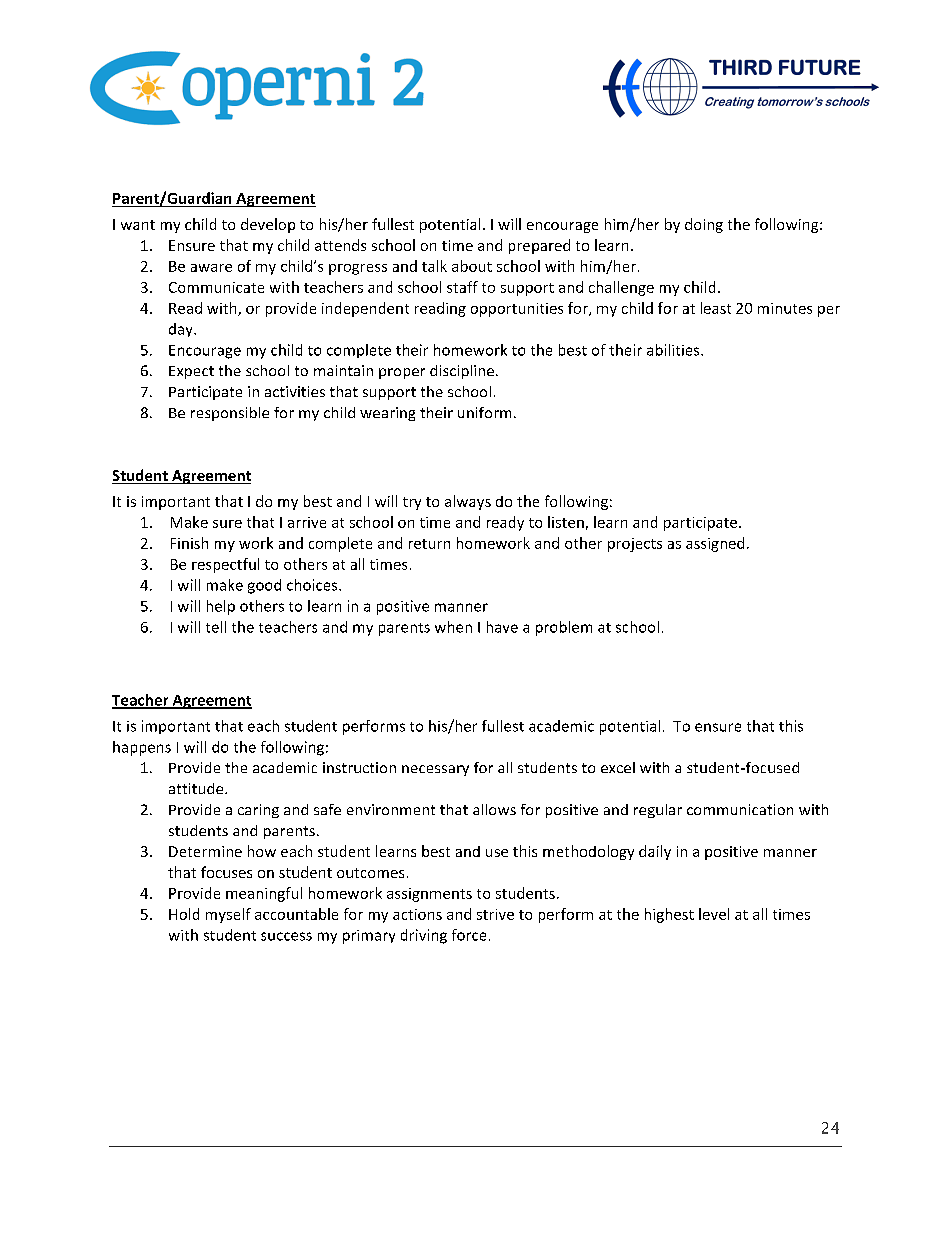  I want to click on abilities, so click(674, 350).
